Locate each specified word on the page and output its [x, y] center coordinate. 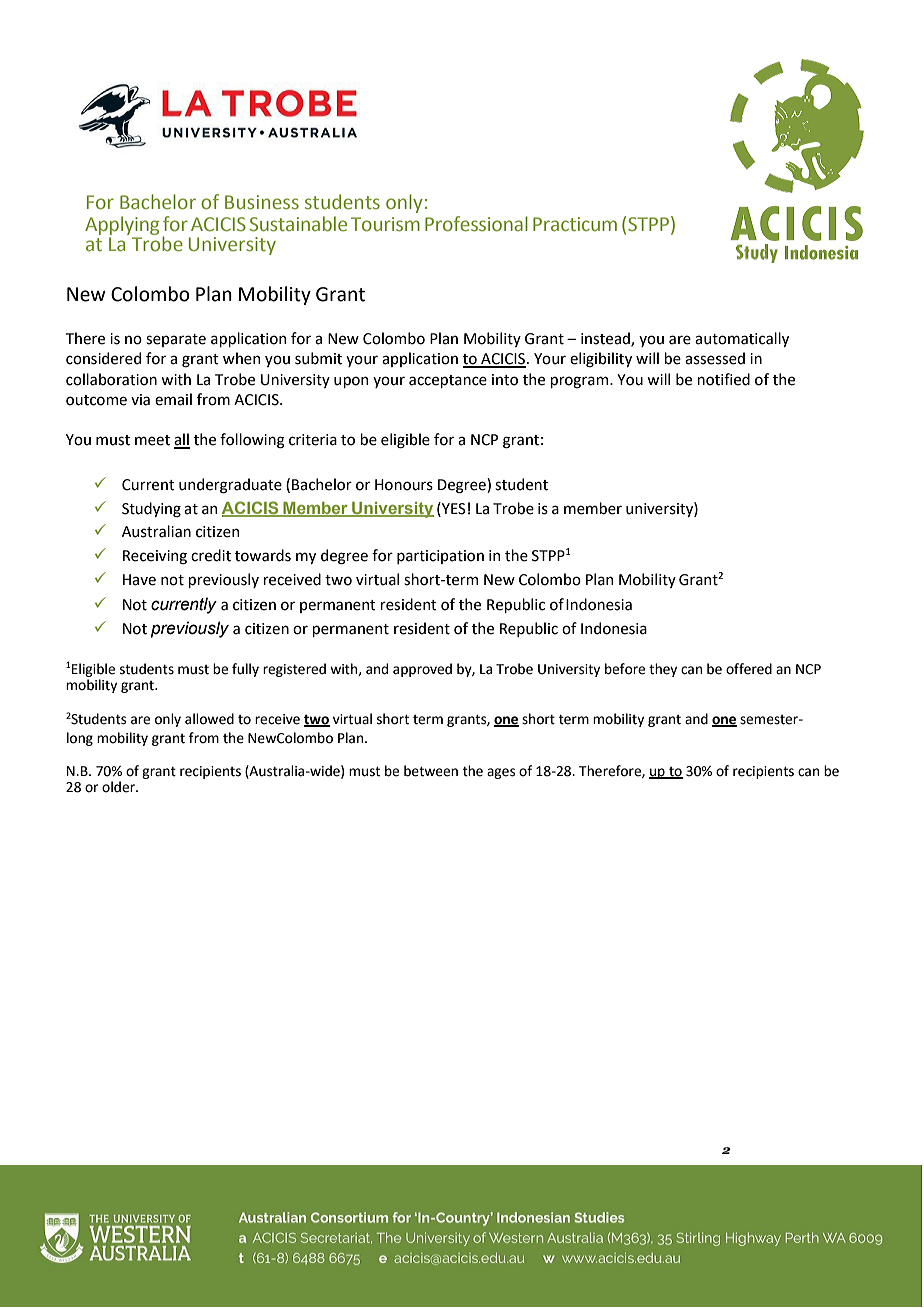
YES [453, 508]
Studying [151, 509]
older [119, 787]
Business [262, 202]
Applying [122, 225]
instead [606, 339]
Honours [404, 485]
